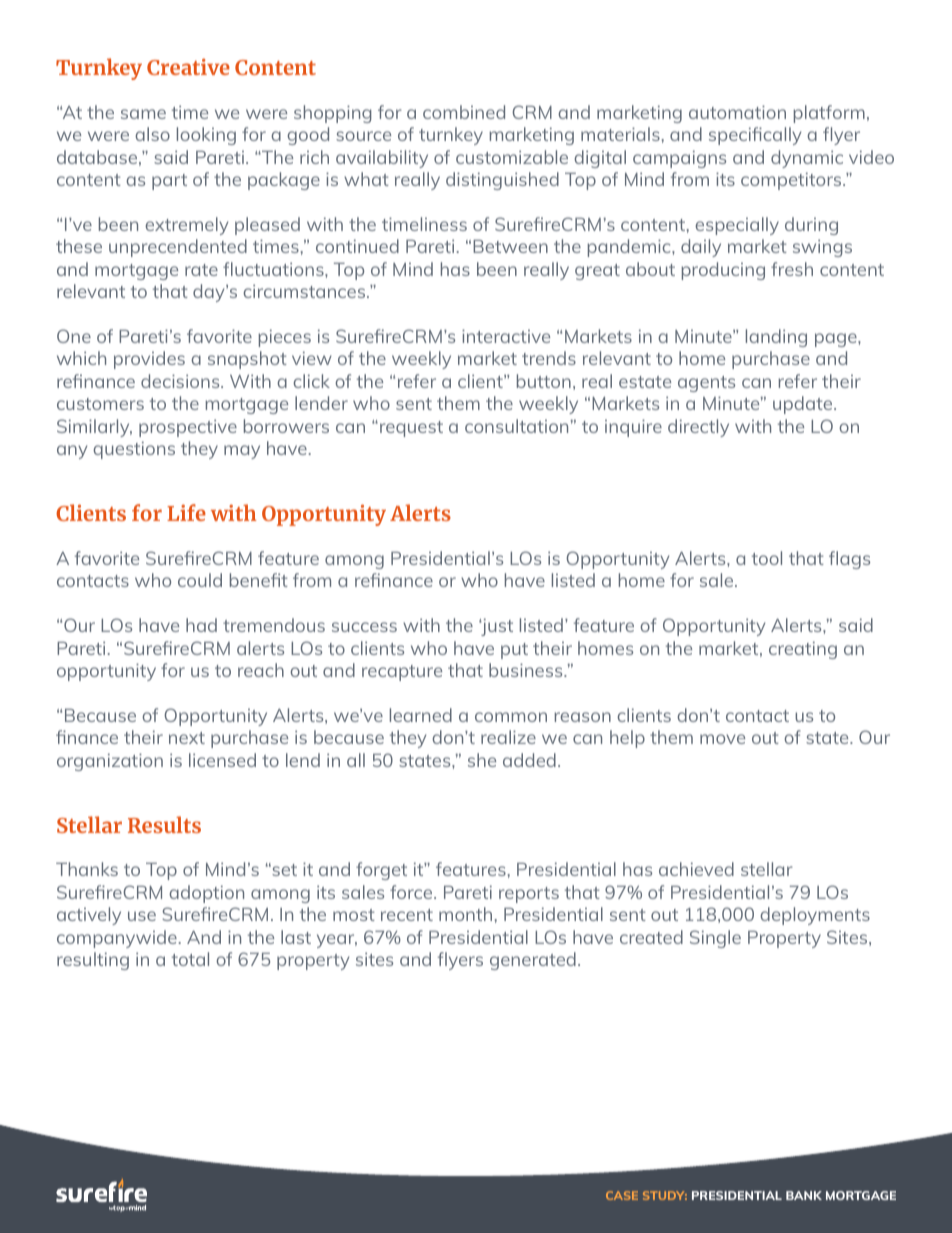  I want to click on consultation, so click(516, 426).
